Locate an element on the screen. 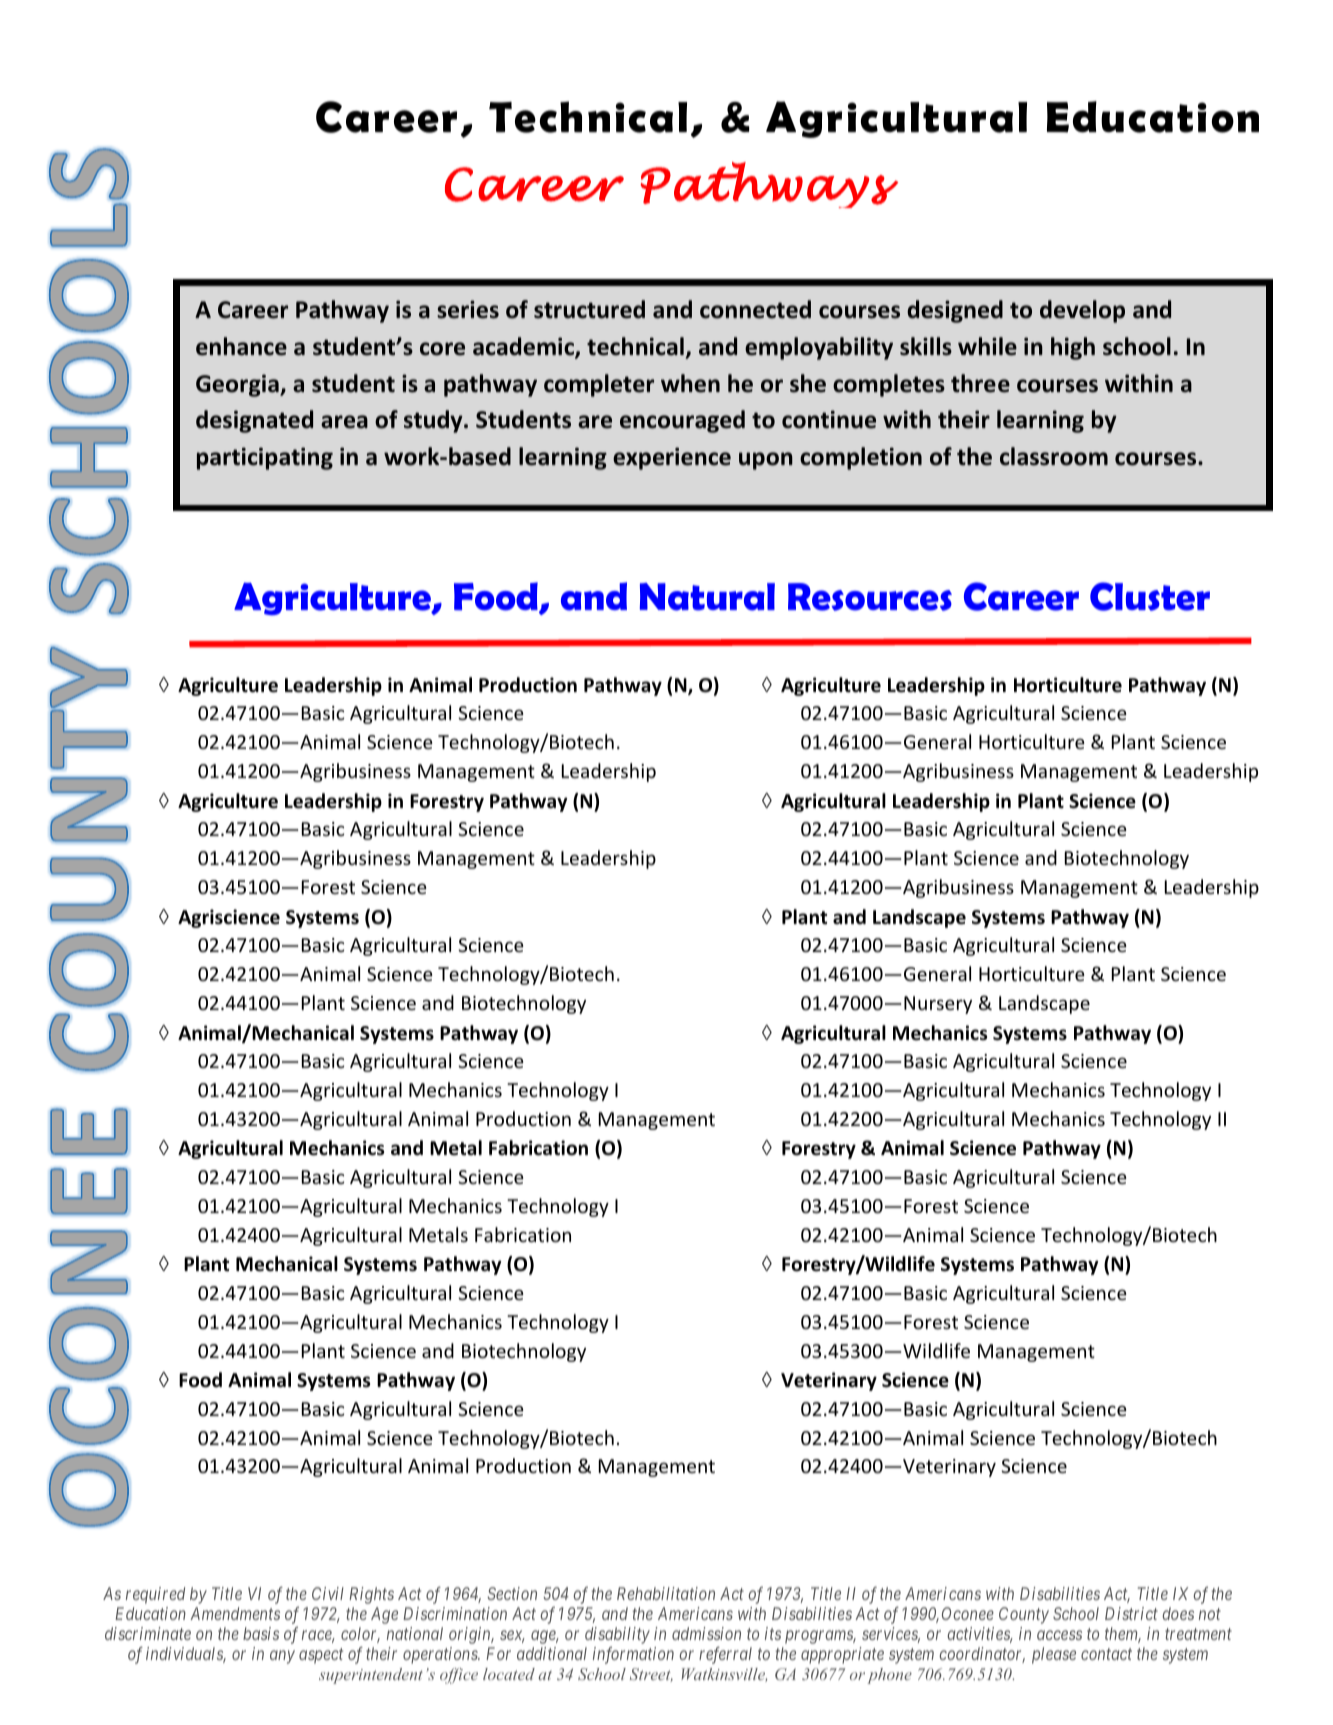 This screenshot has width=1333, height=1725. enhance is located at coordinates (241, 346).
